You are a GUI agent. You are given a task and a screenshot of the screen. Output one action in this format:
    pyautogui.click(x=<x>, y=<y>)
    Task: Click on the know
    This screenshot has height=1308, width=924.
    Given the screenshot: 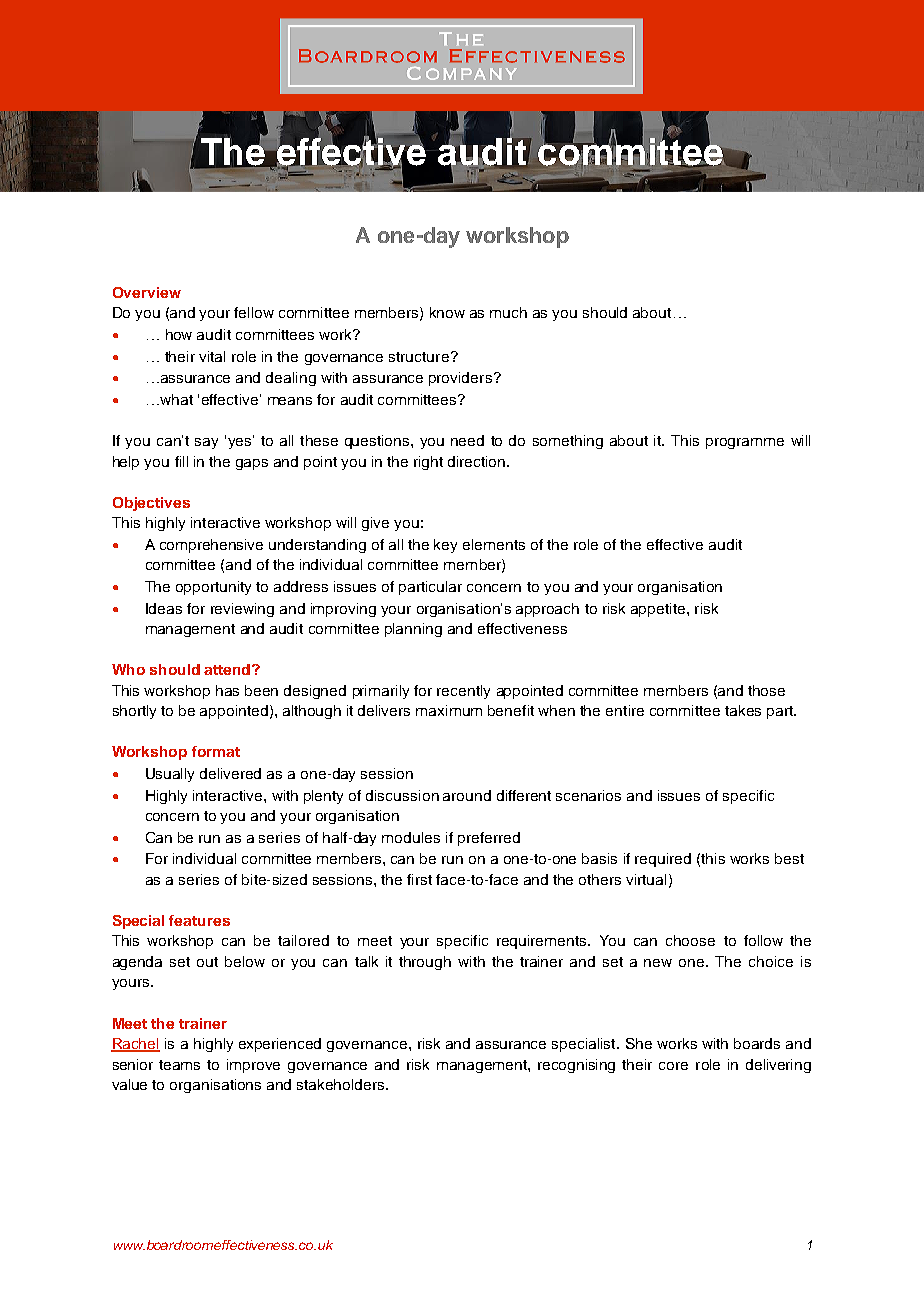 What is the action you would take?
    pyautogui.click(x=447, y=312)
